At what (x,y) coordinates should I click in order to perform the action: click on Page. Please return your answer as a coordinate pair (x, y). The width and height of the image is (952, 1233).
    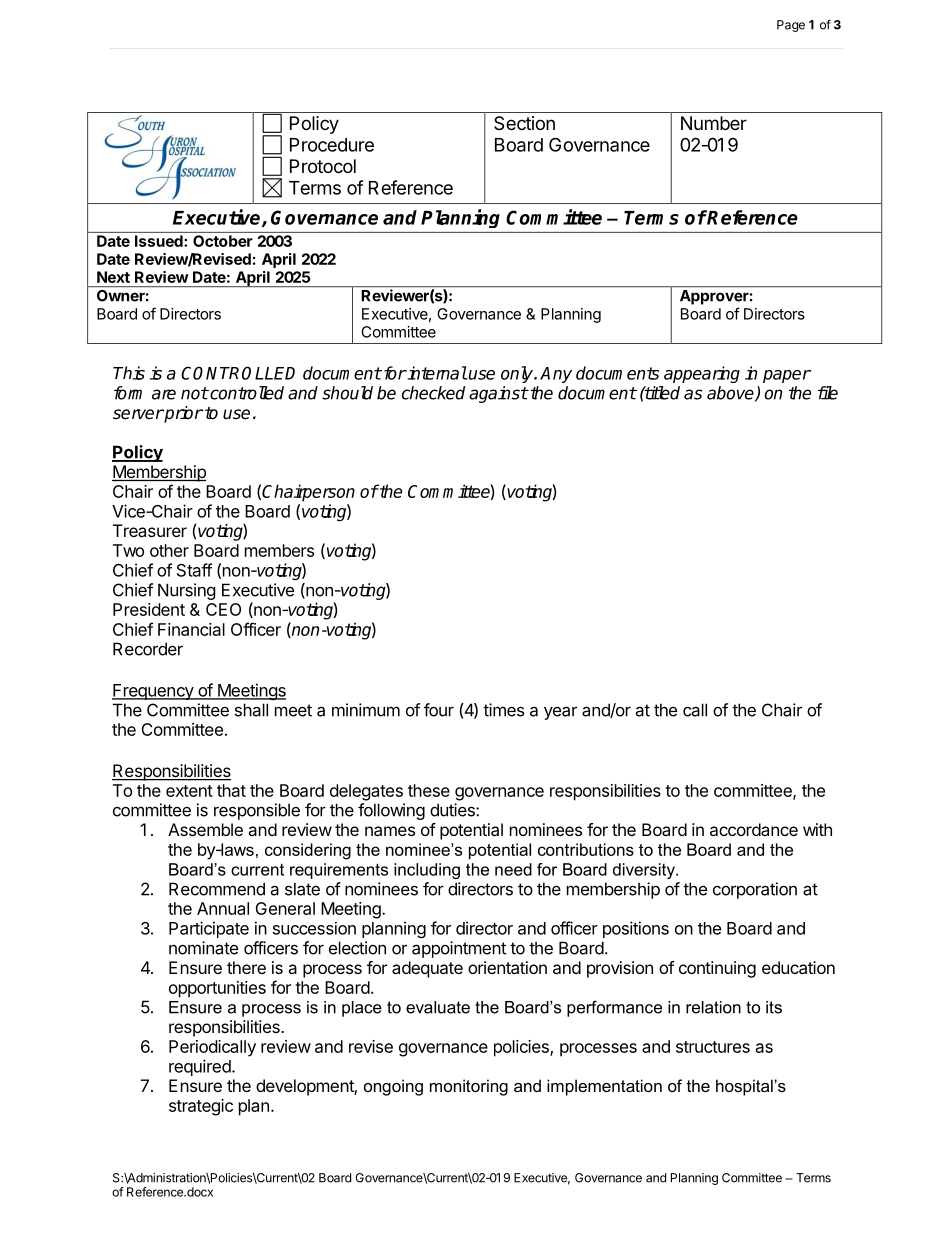
    Looking at the image, I should click on (791, 26).
